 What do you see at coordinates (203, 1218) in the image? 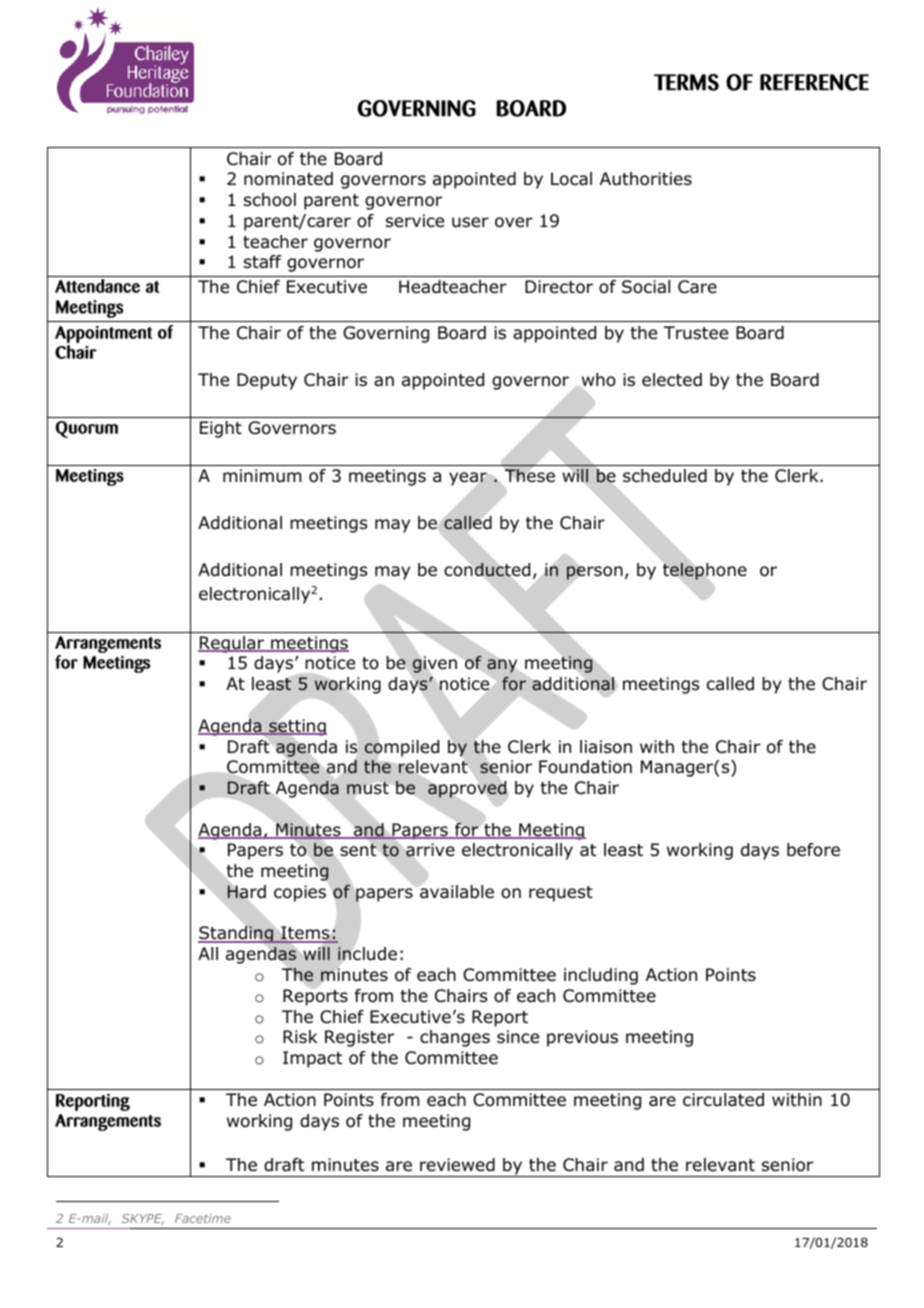
I see `Facetime` at bounding box center [203, 1218].
